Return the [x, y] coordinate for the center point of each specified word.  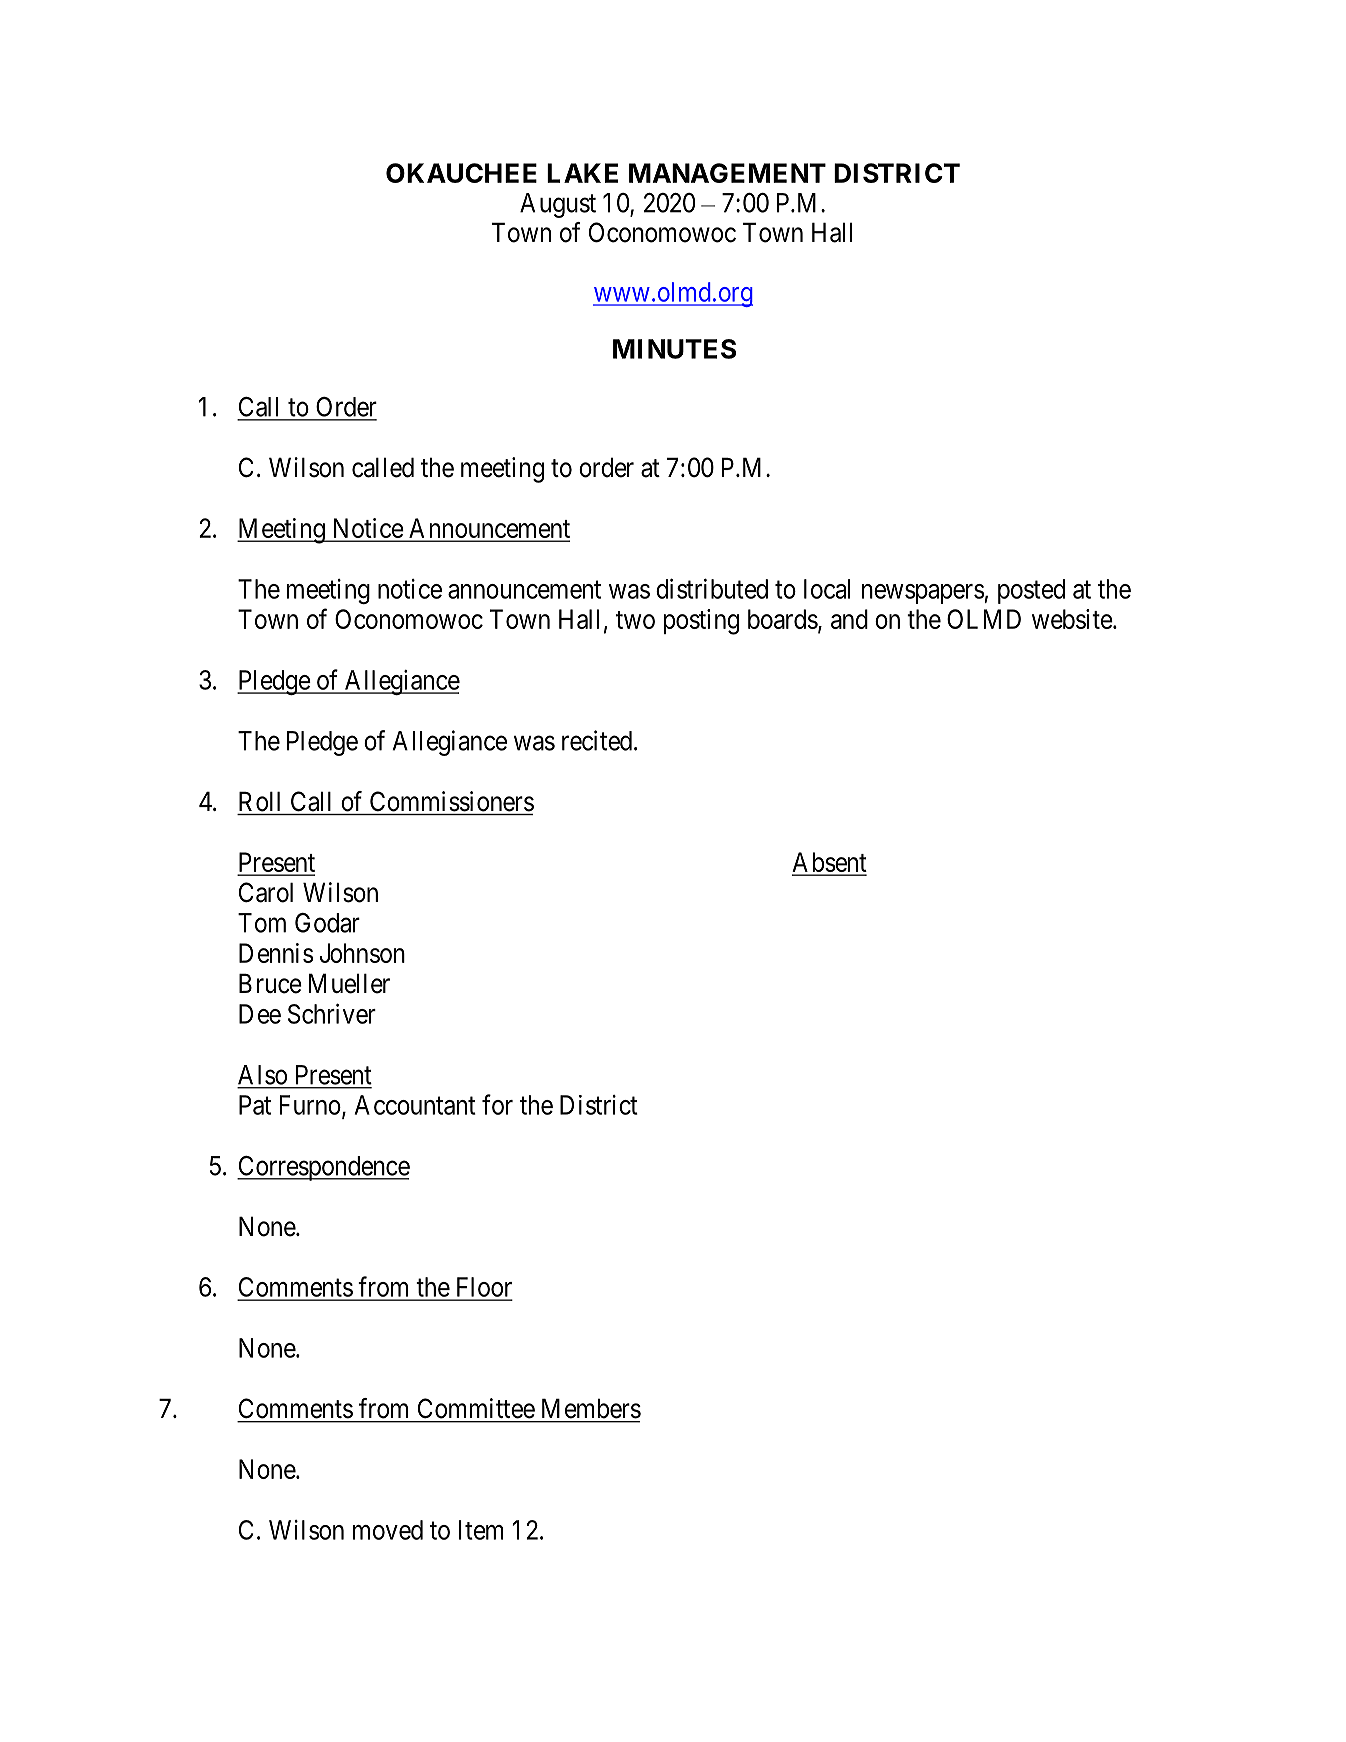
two [635, 620]
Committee [476, 1408]
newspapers [923, 594]
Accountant [415, 1105]
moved [388, 1530]
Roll [259, 801]
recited [597, 740]
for [497, 1104]
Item [481, 1530]
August [558, 205]
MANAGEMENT [727, 173]
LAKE [582, 173]
